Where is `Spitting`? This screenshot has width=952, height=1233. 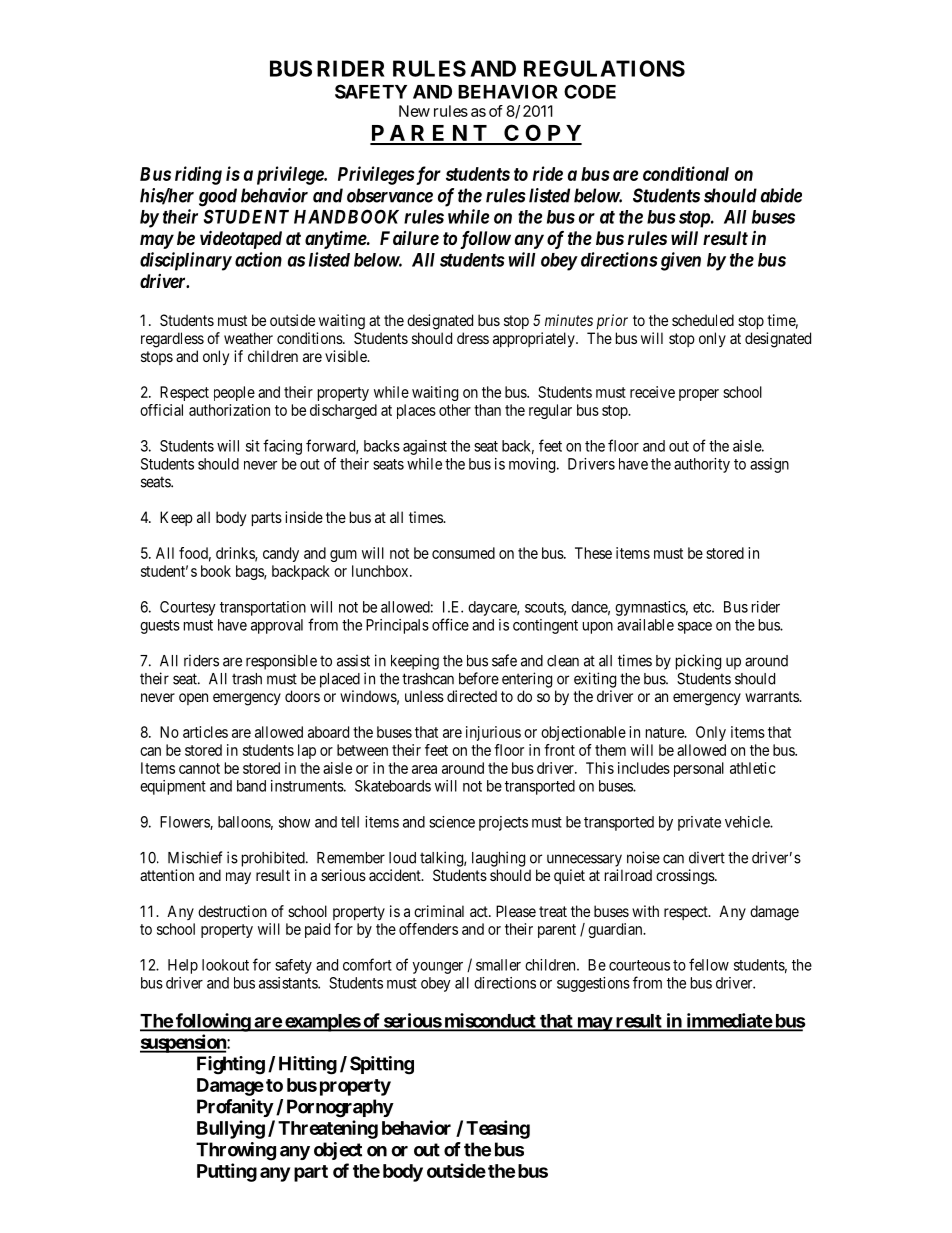 Spitting is located at coordinates (382, 1065).
